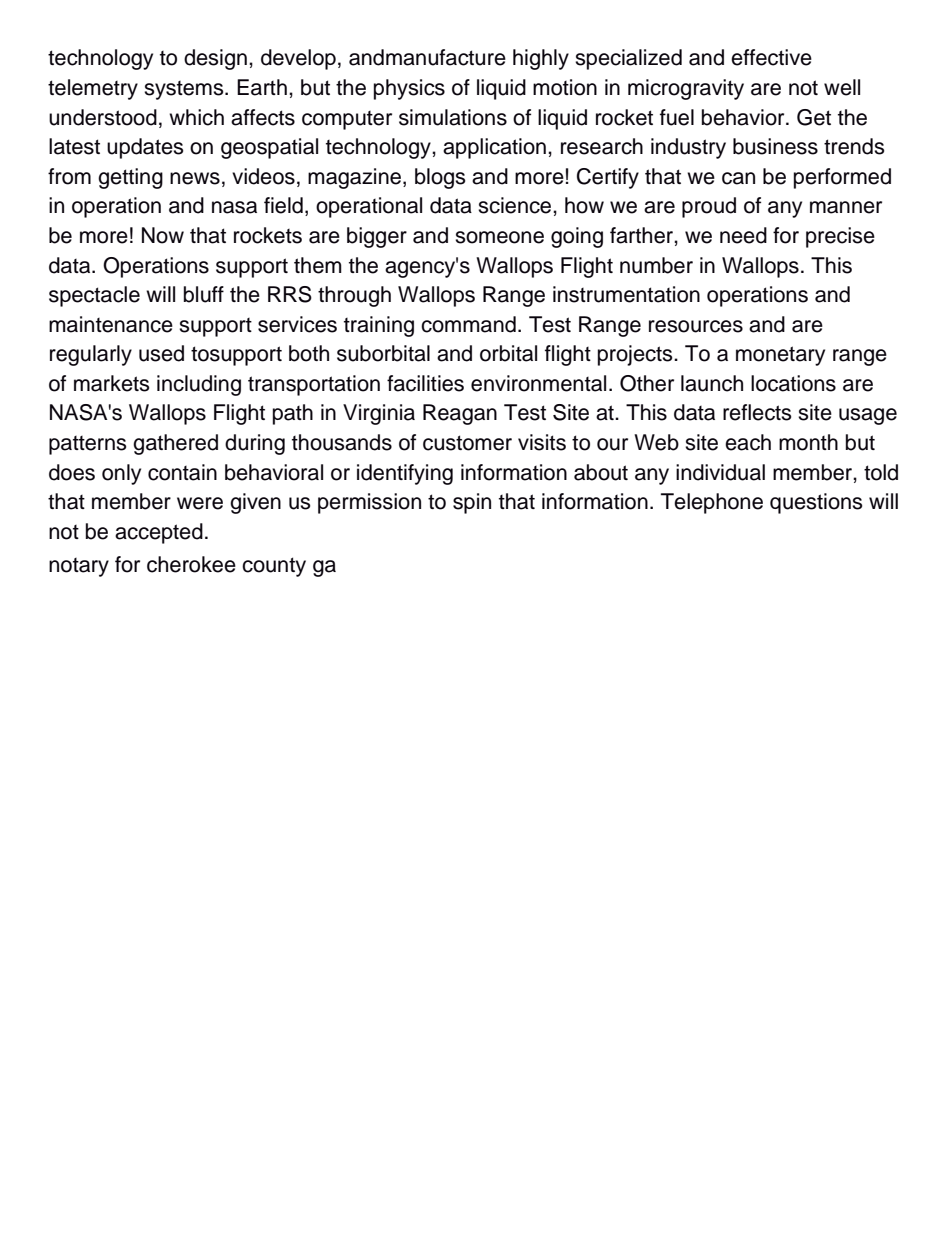  I want to click on highly, so click(541, 59).
